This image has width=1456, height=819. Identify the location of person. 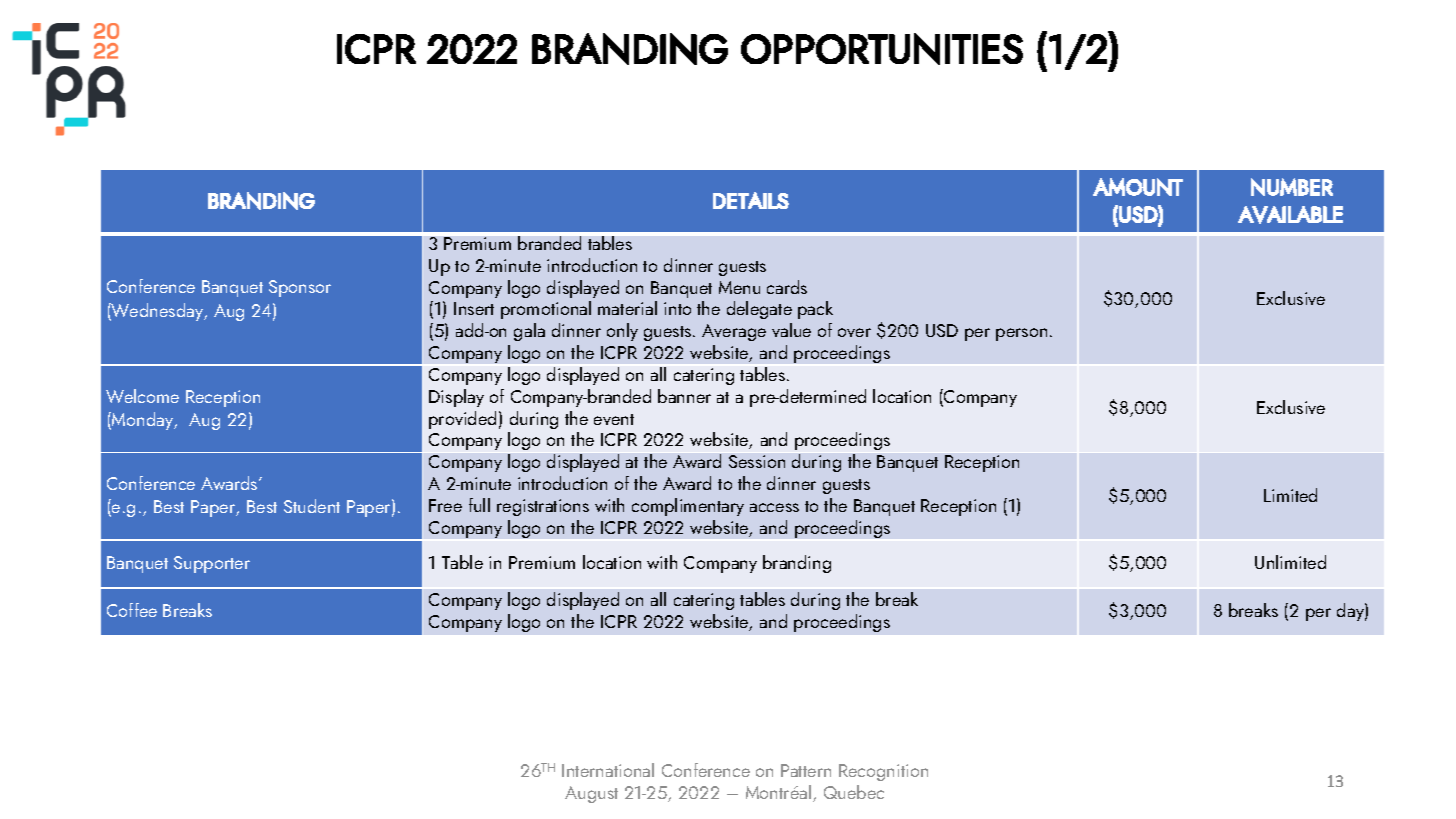
(1021, 334).
